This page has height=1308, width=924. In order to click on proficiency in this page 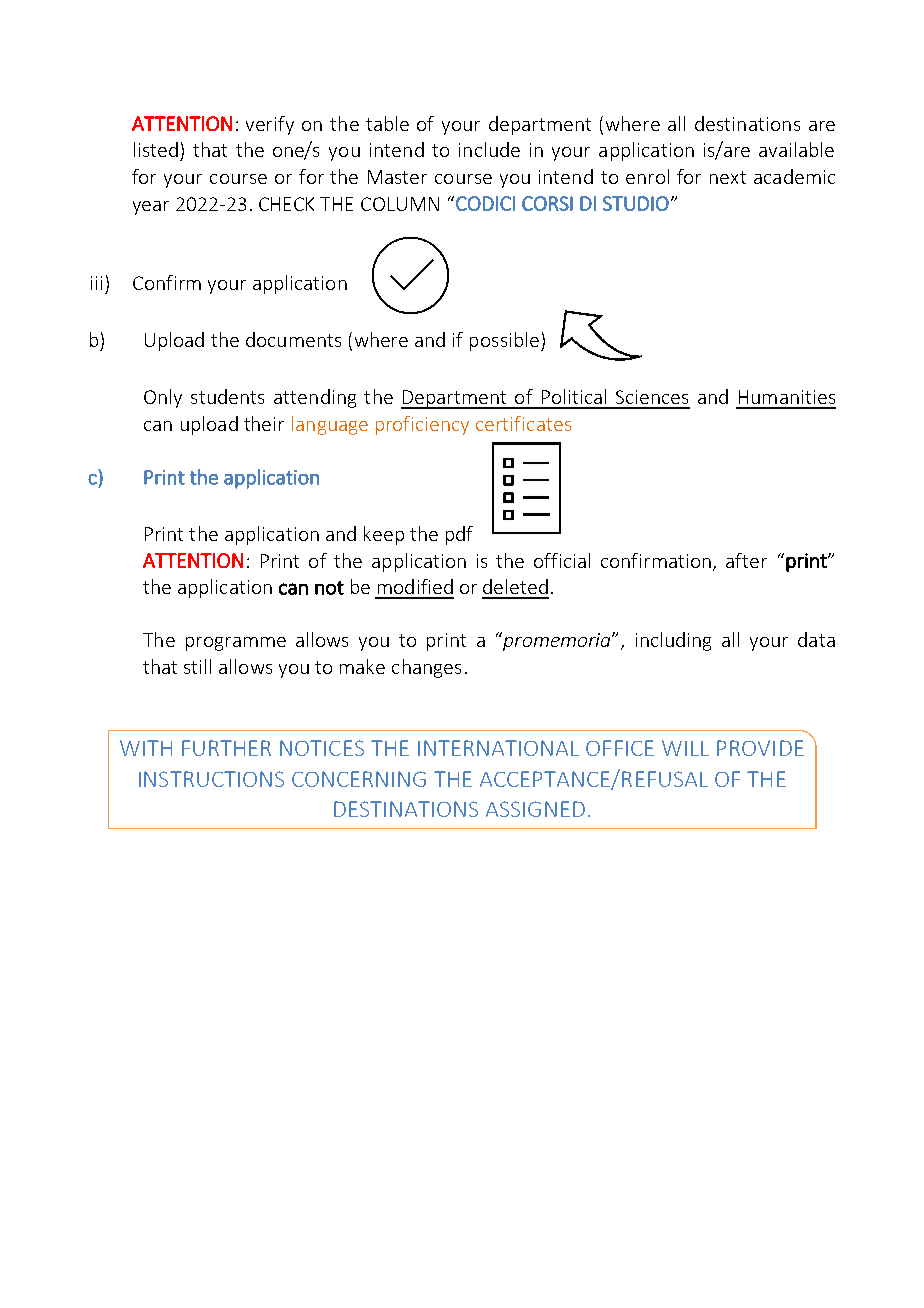, I will do `click(422, 425)`.
